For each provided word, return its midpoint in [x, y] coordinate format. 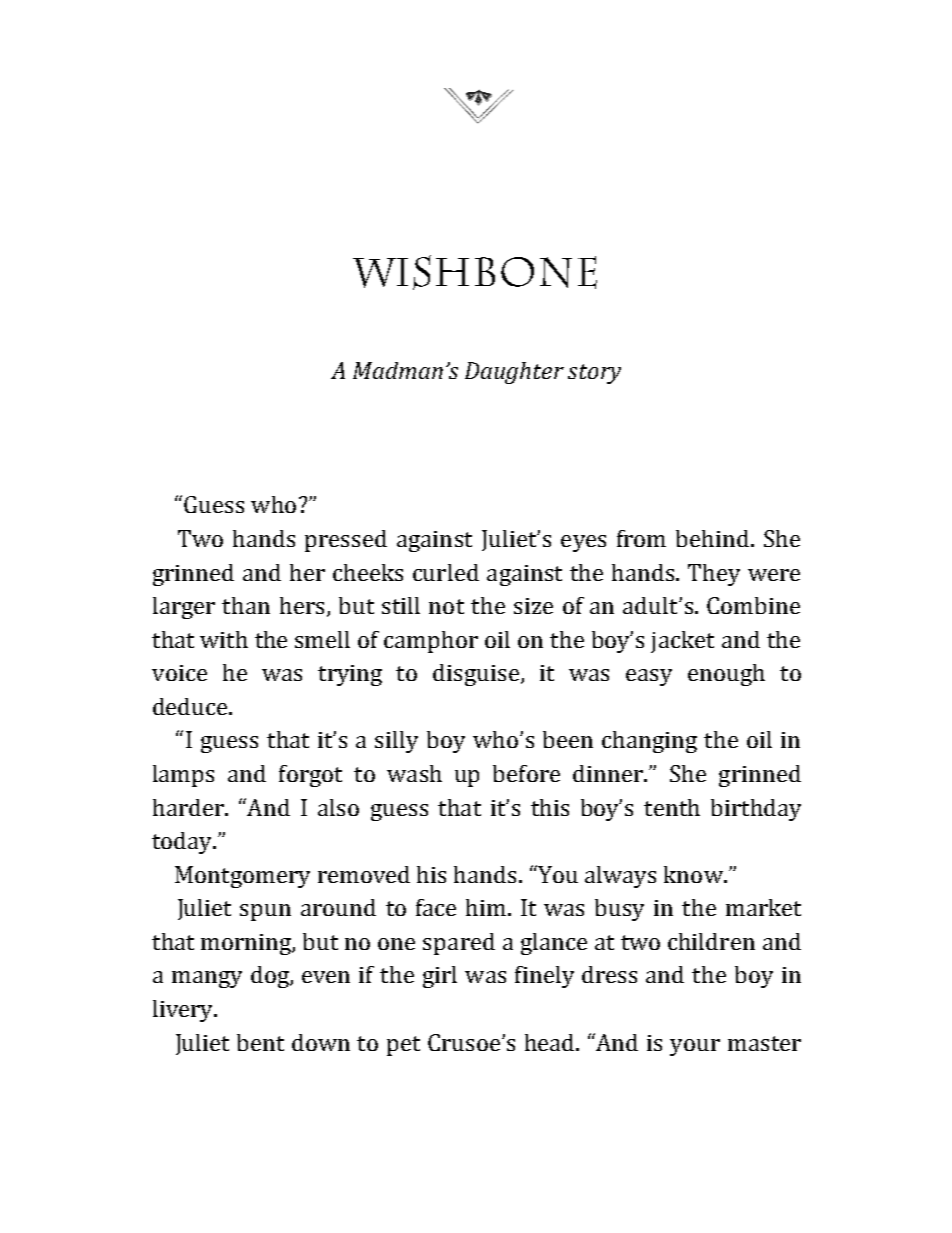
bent [260, 1042]
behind [714, 538]
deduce [191, 706]
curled [446, 572]
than [246, 605]
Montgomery [242, 877]
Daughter [514, 373]
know [694, 874]
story [594, 374]
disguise [476, 675]
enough [726, 675]
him [487, 907]
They [714, 575]
